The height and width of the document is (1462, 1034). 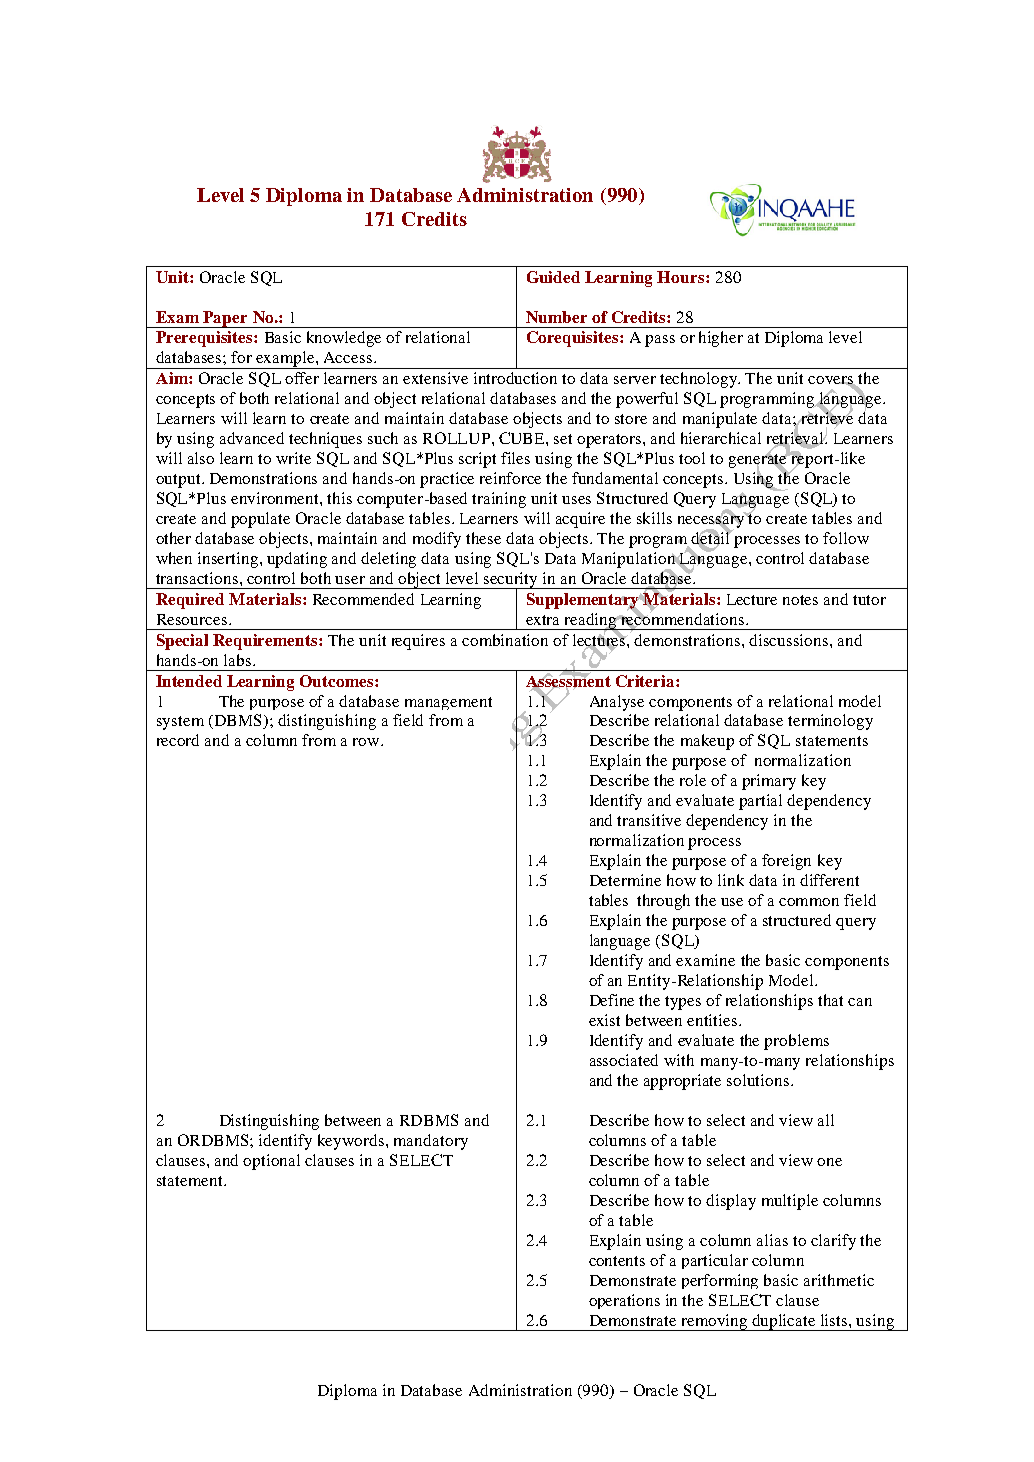 What do you see at coordinates (796, 1042) in the document?
I see `problems` at bounding box center [796, 1042].
